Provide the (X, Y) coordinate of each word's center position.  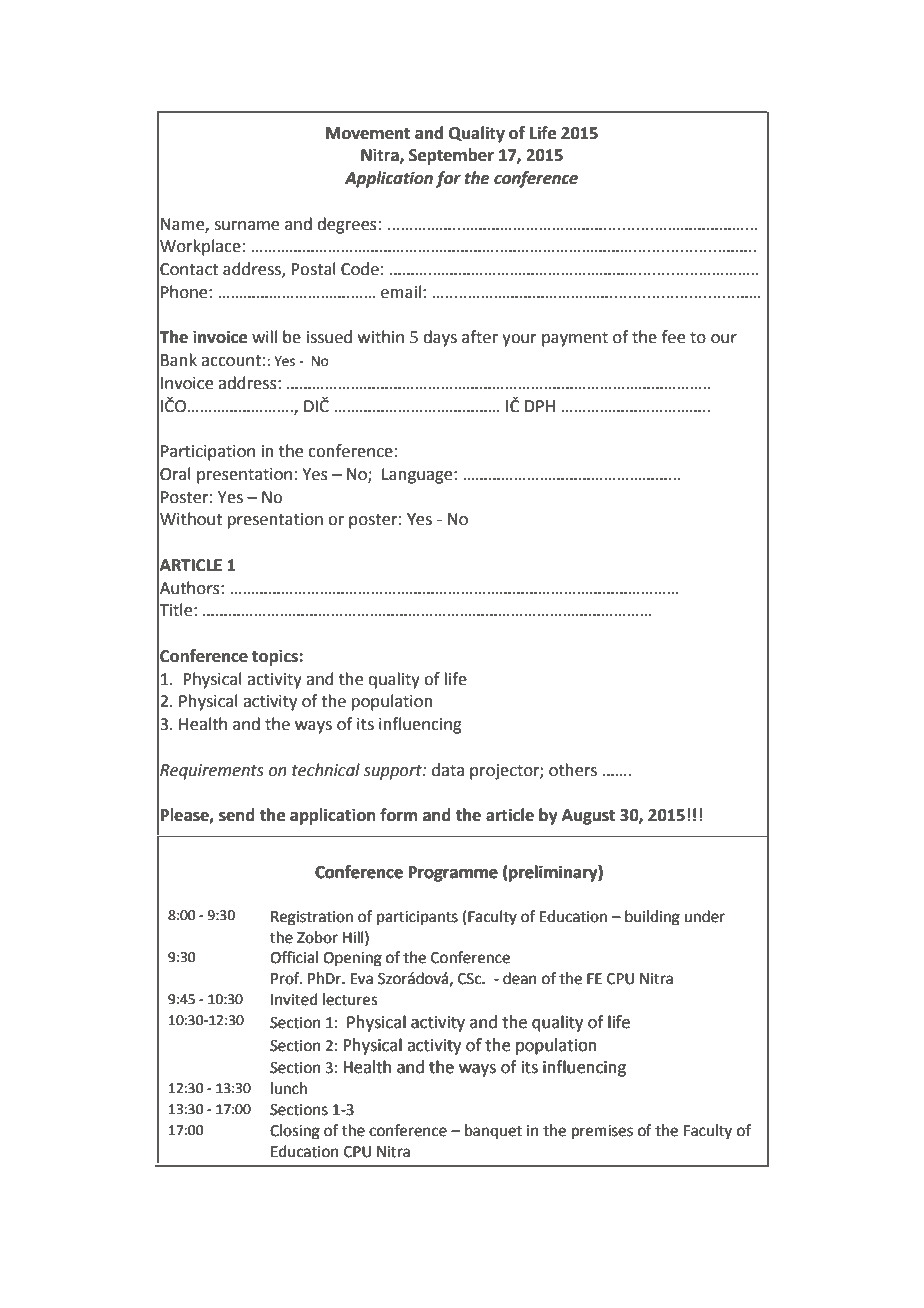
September (451, 156)
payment (575, 339)
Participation (208, 453)
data (448, 770)
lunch (289, 1088)
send (237, 815)
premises (602, 1132)
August (588, 817)
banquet (493, 1131)
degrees (347, 225)
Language (418, 476)
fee (673, 337)
